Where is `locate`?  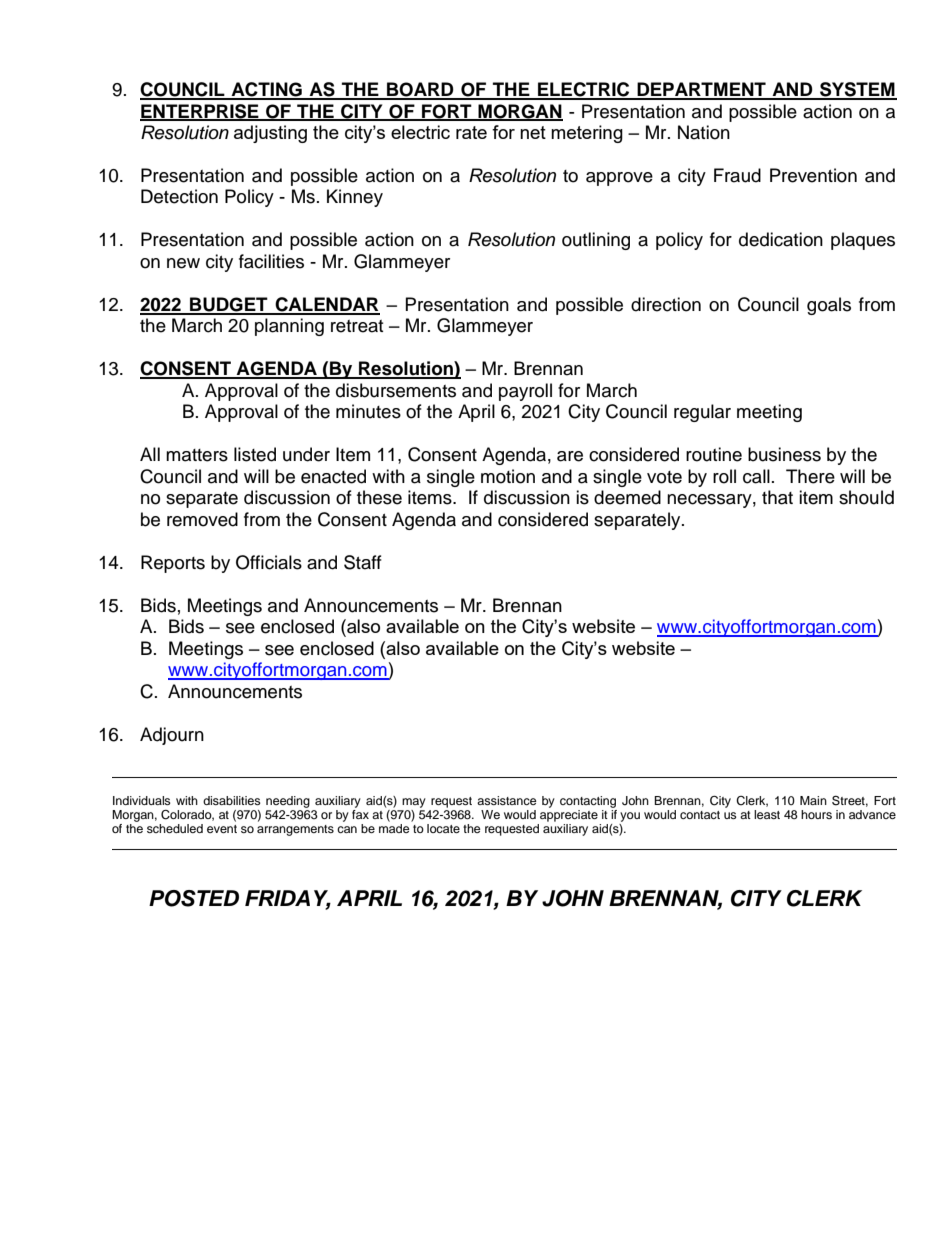 locate is located at coordinates (443, 828).
